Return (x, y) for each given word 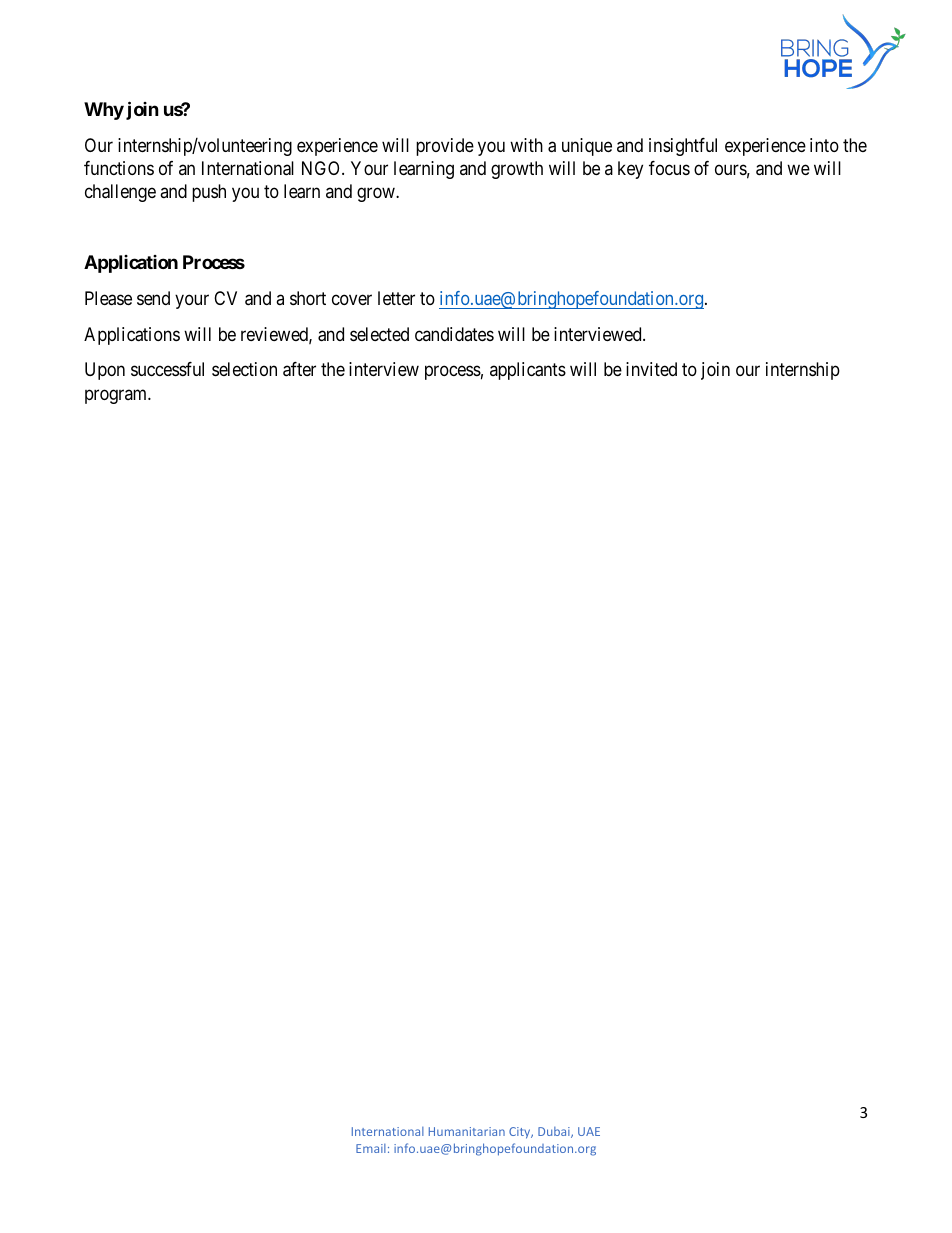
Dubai (555, 1132)
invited (651, 369)
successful (167, 369)
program (117, 396)
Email (371, 1148)
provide (445, 147)
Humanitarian (467, 1131)
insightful (683, 147)
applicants (528, 371)
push (209, 193)
